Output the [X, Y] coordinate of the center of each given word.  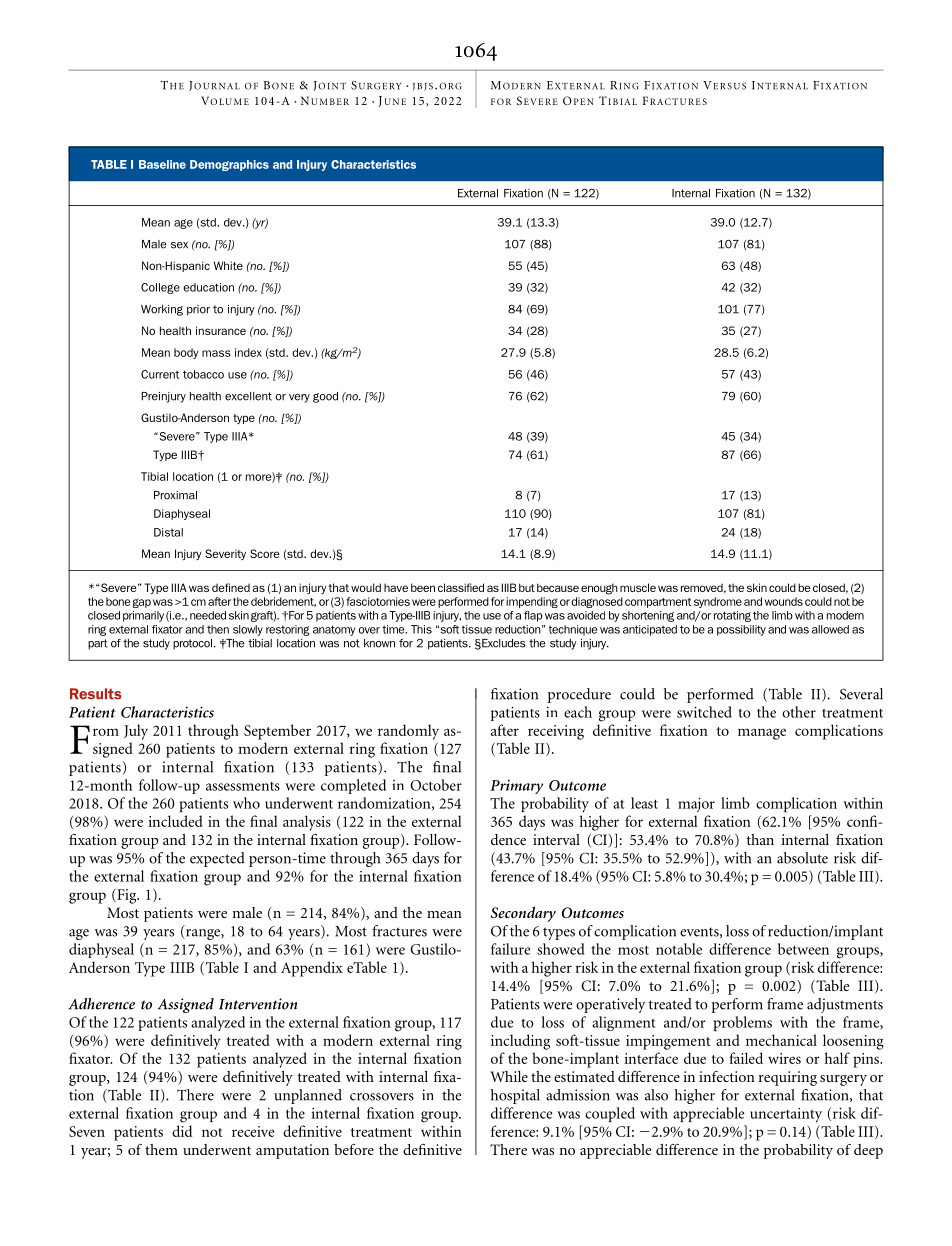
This [421, 629]
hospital [515, 1096]
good [325, 397]
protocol [192, 644]
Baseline [162, 164]
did [182, 1131]
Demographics [229, 165]
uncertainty [786, 1115]
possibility [741, 630]
